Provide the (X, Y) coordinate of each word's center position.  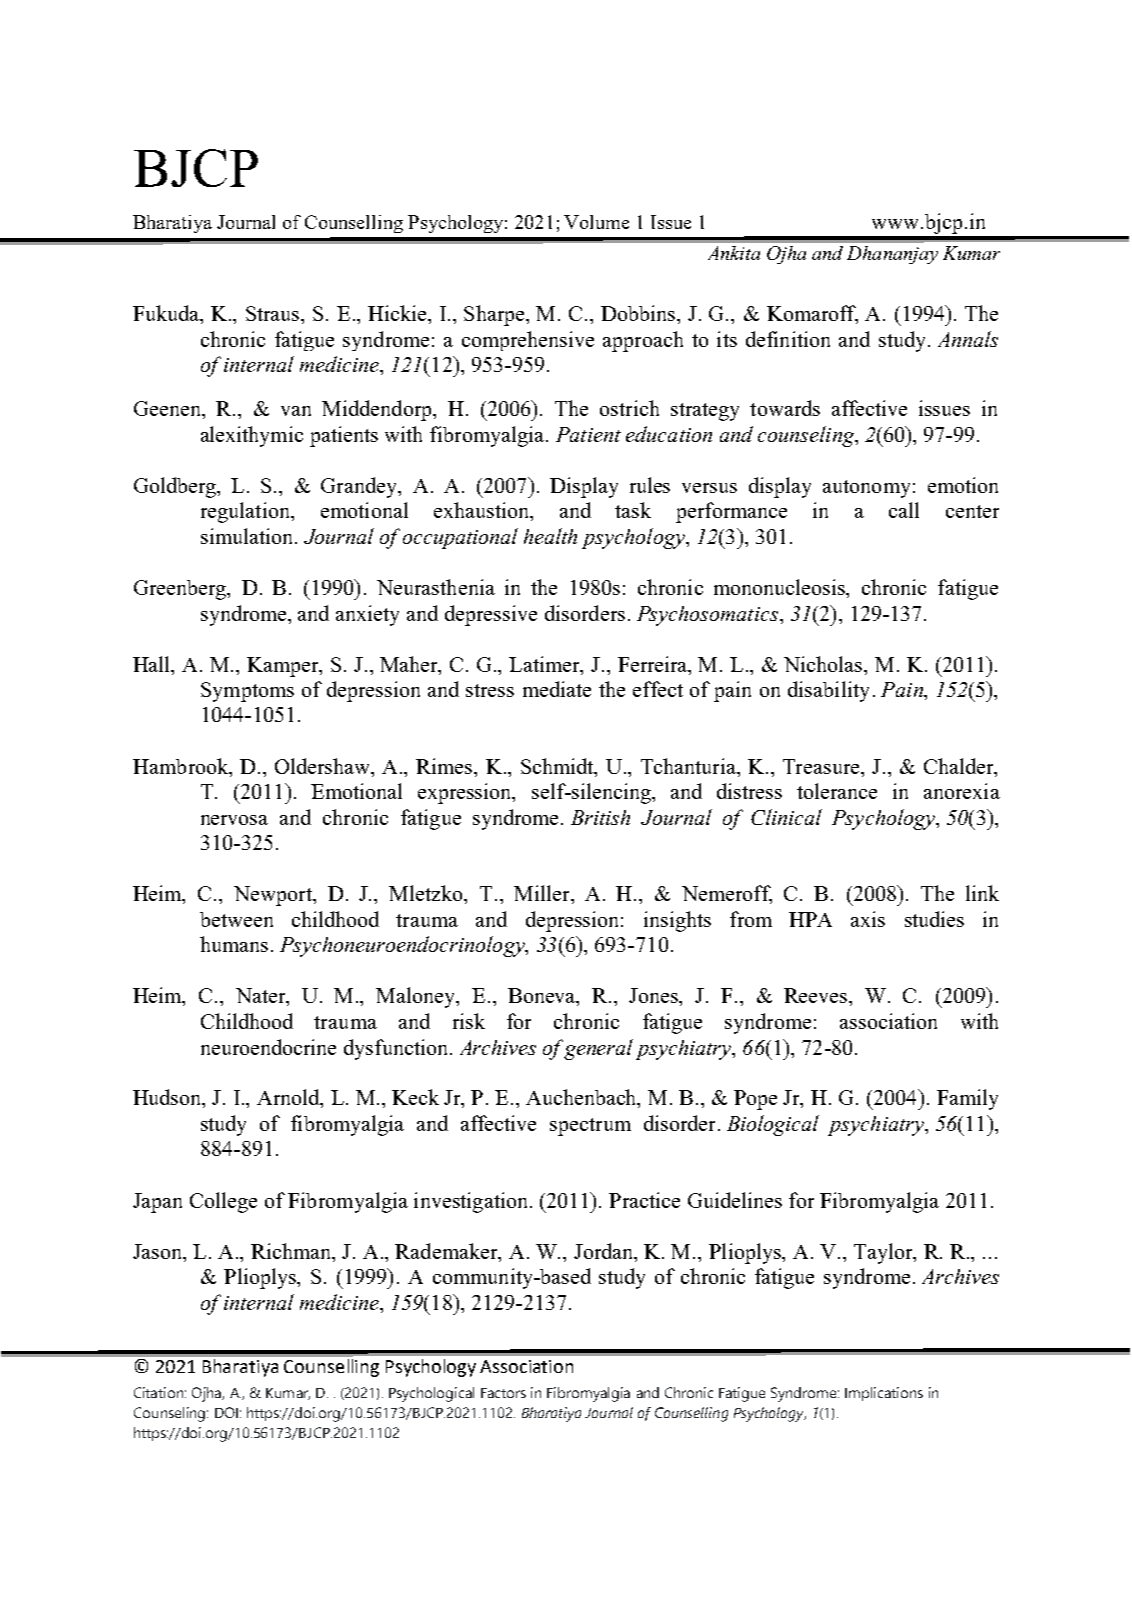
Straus (274, 313)
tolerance (837, 791)
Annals (968, 339)
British (600, 817)
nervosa (234, 820)
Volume (596, 222)
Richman (292, 1251)
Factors (503, 1393)
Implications (884, 1394)
